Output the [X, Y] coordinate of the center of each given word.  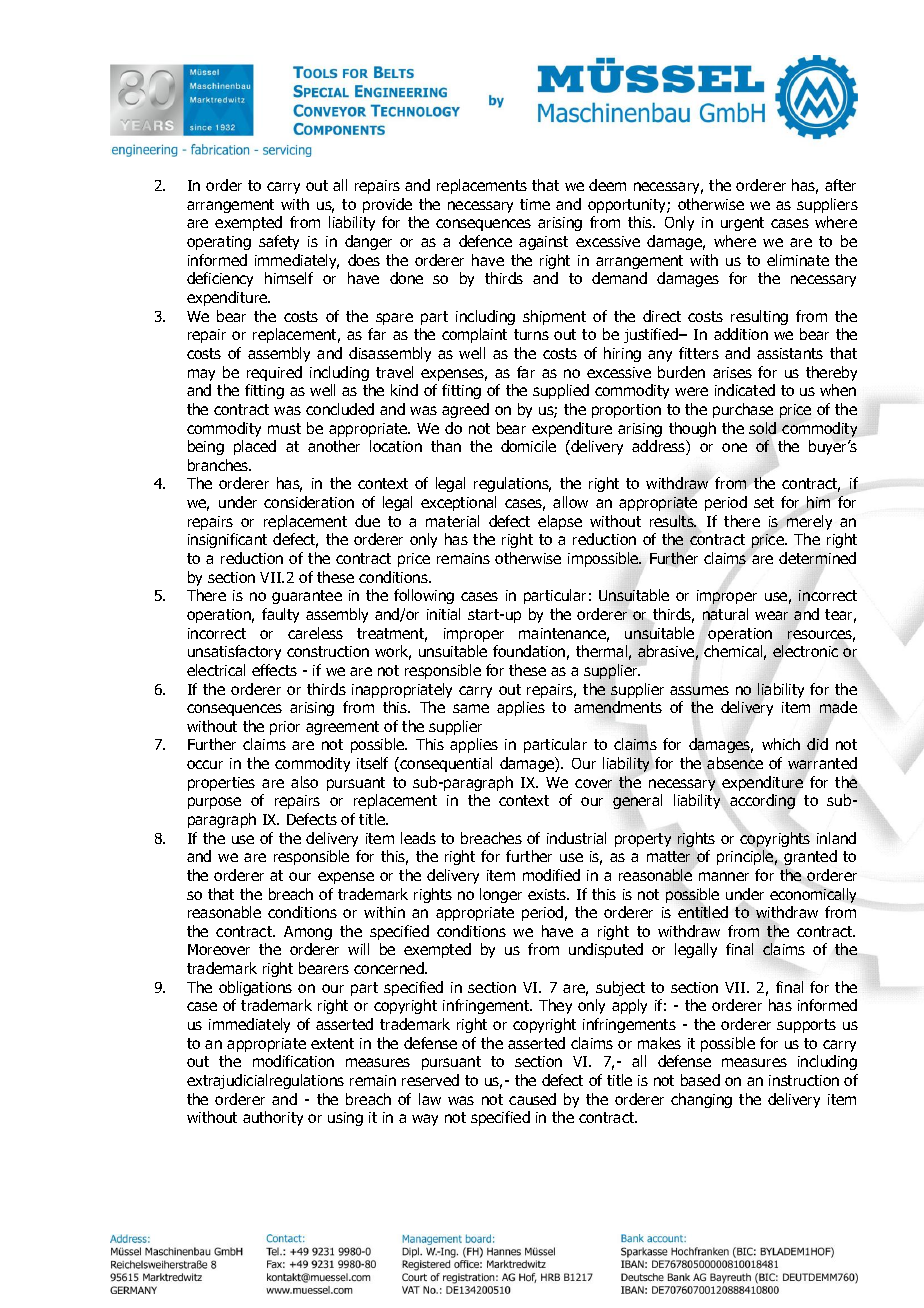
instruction [804, 1080]
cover [593, 783]
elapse [560, 522]
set [764, 502]
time [535, 204]
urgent [742, 224]
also [304, 782]
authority [273, 1118]
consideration [309, 502]
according [762, 801]
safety [279, 242]
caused [532, 1099]
